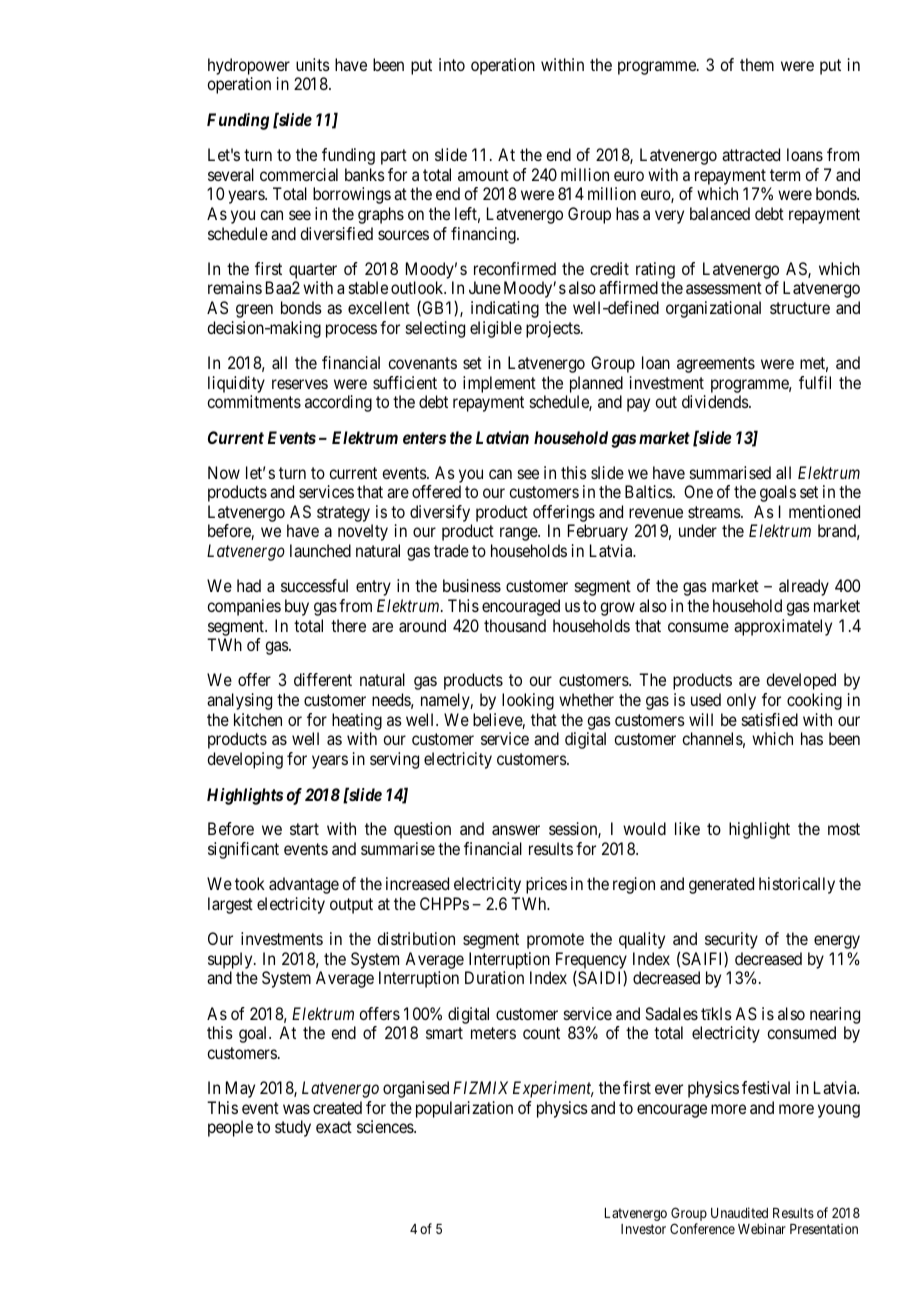 This document has width=924, height=1308. I want to click on them, so click(757, 64).
